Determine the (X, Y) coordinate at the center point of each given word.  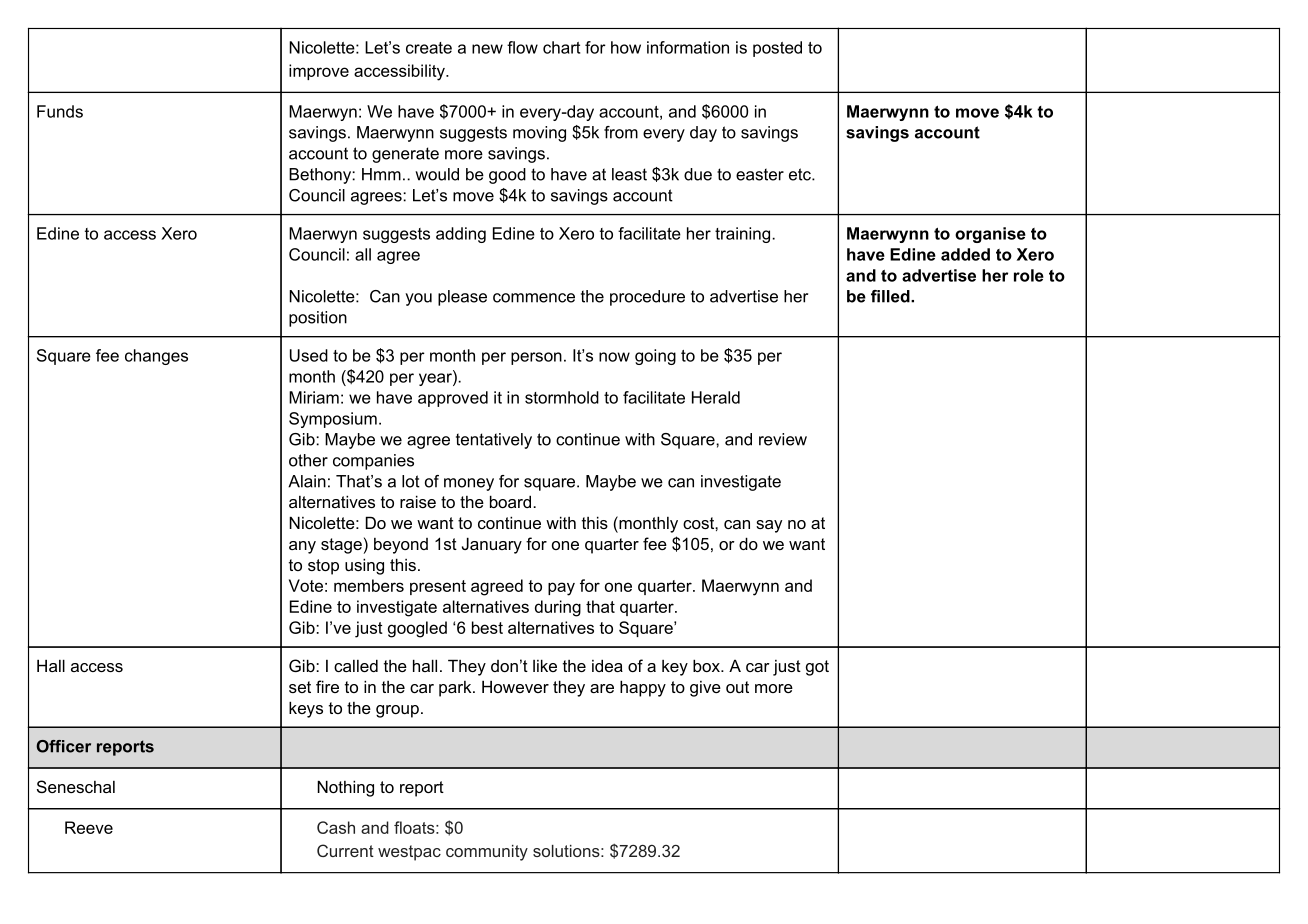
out (737, 687)
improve (319, 72)
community (487, 853)
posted (777, 49)
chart (561, 47)
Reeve (89, 827)
